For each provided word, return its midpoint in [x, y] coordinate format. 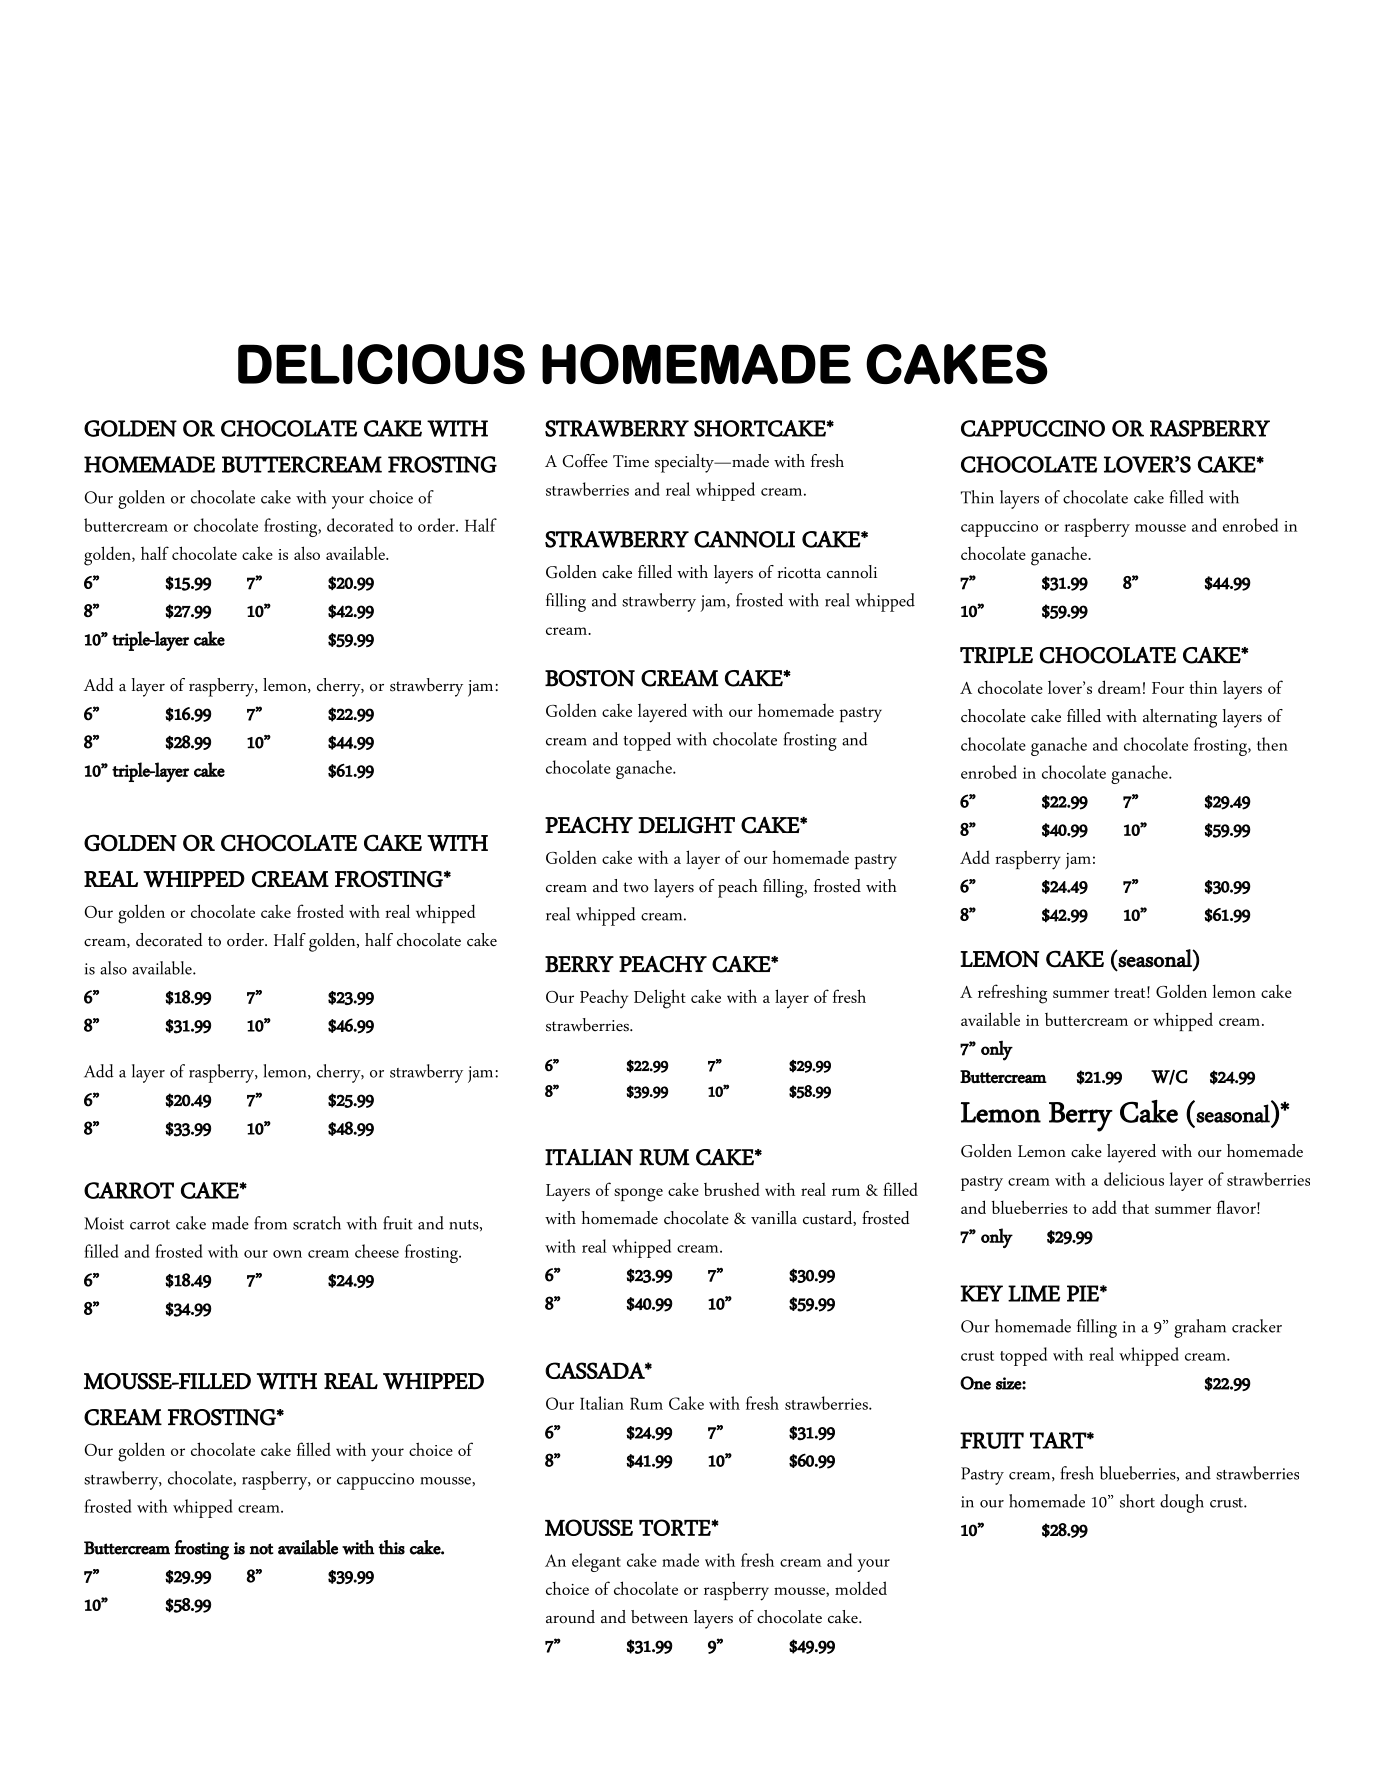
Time [631, 461]
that [1135, 1207]
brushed [732, 1189]
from [270, 1223]
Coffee [585, 461]
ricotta [799, 573]
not [262, 1549]
